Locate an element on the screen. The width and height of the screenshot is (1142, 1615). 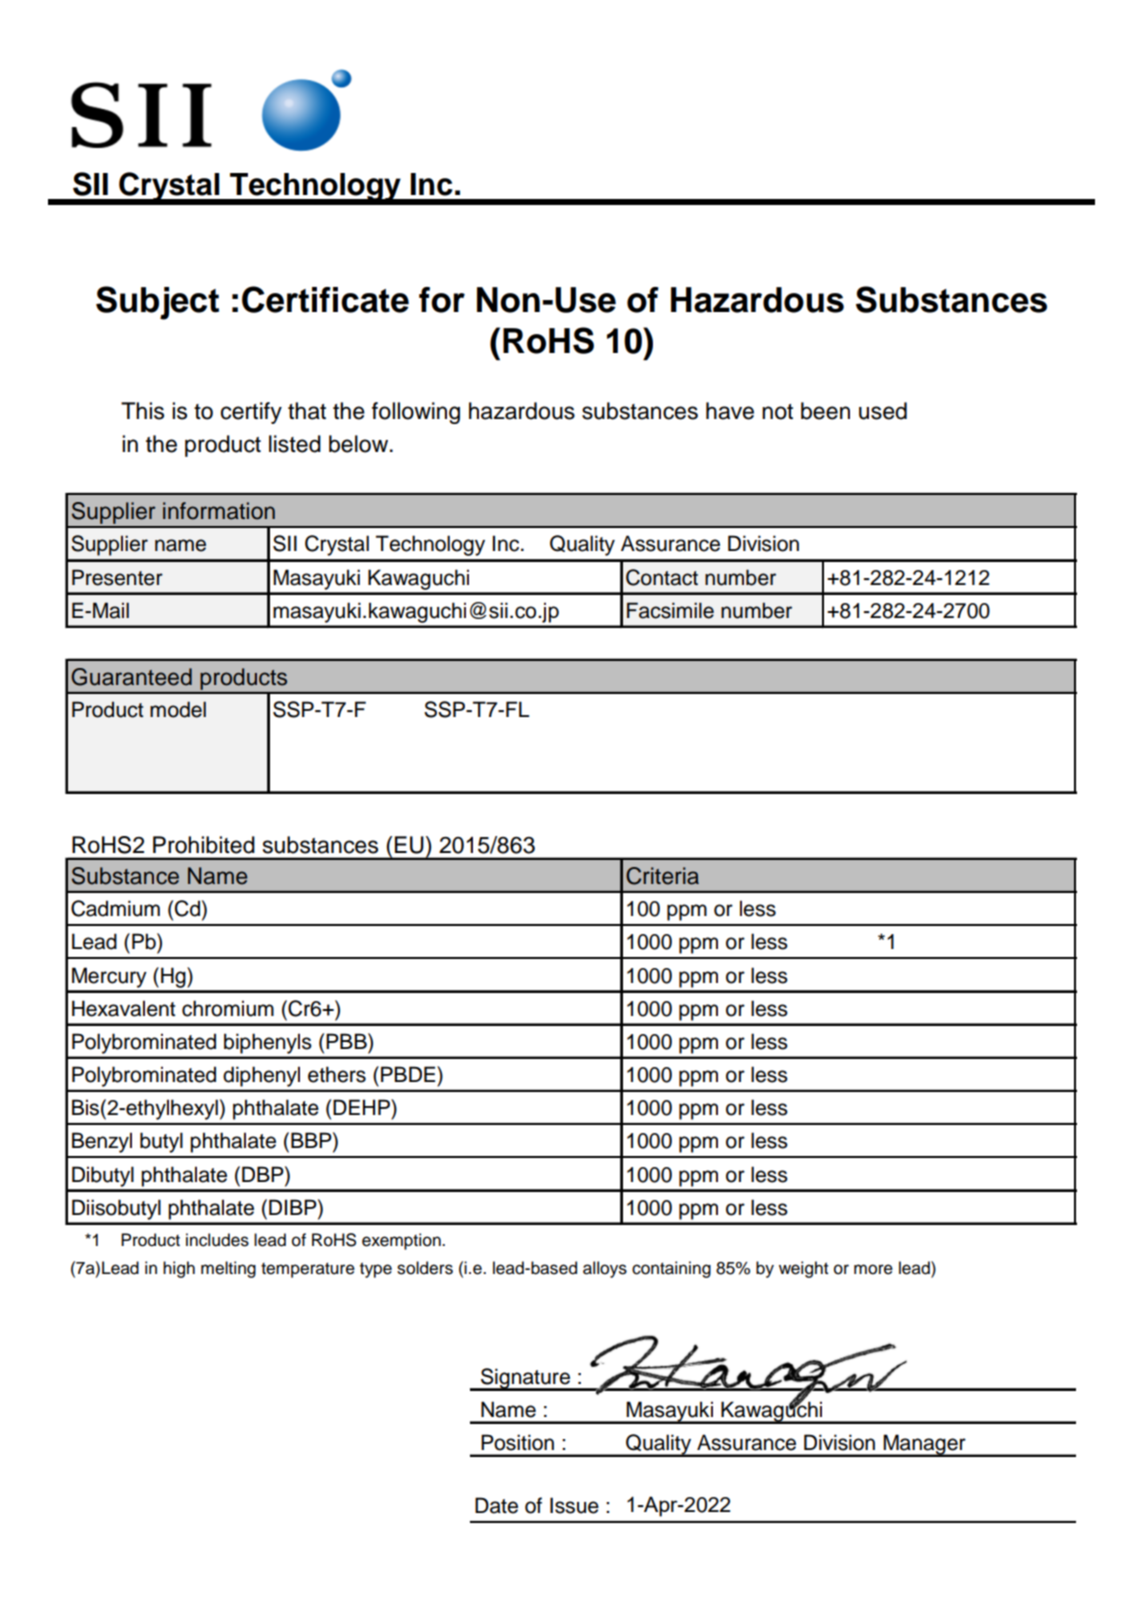
following is located at coordinates (416, 413).
